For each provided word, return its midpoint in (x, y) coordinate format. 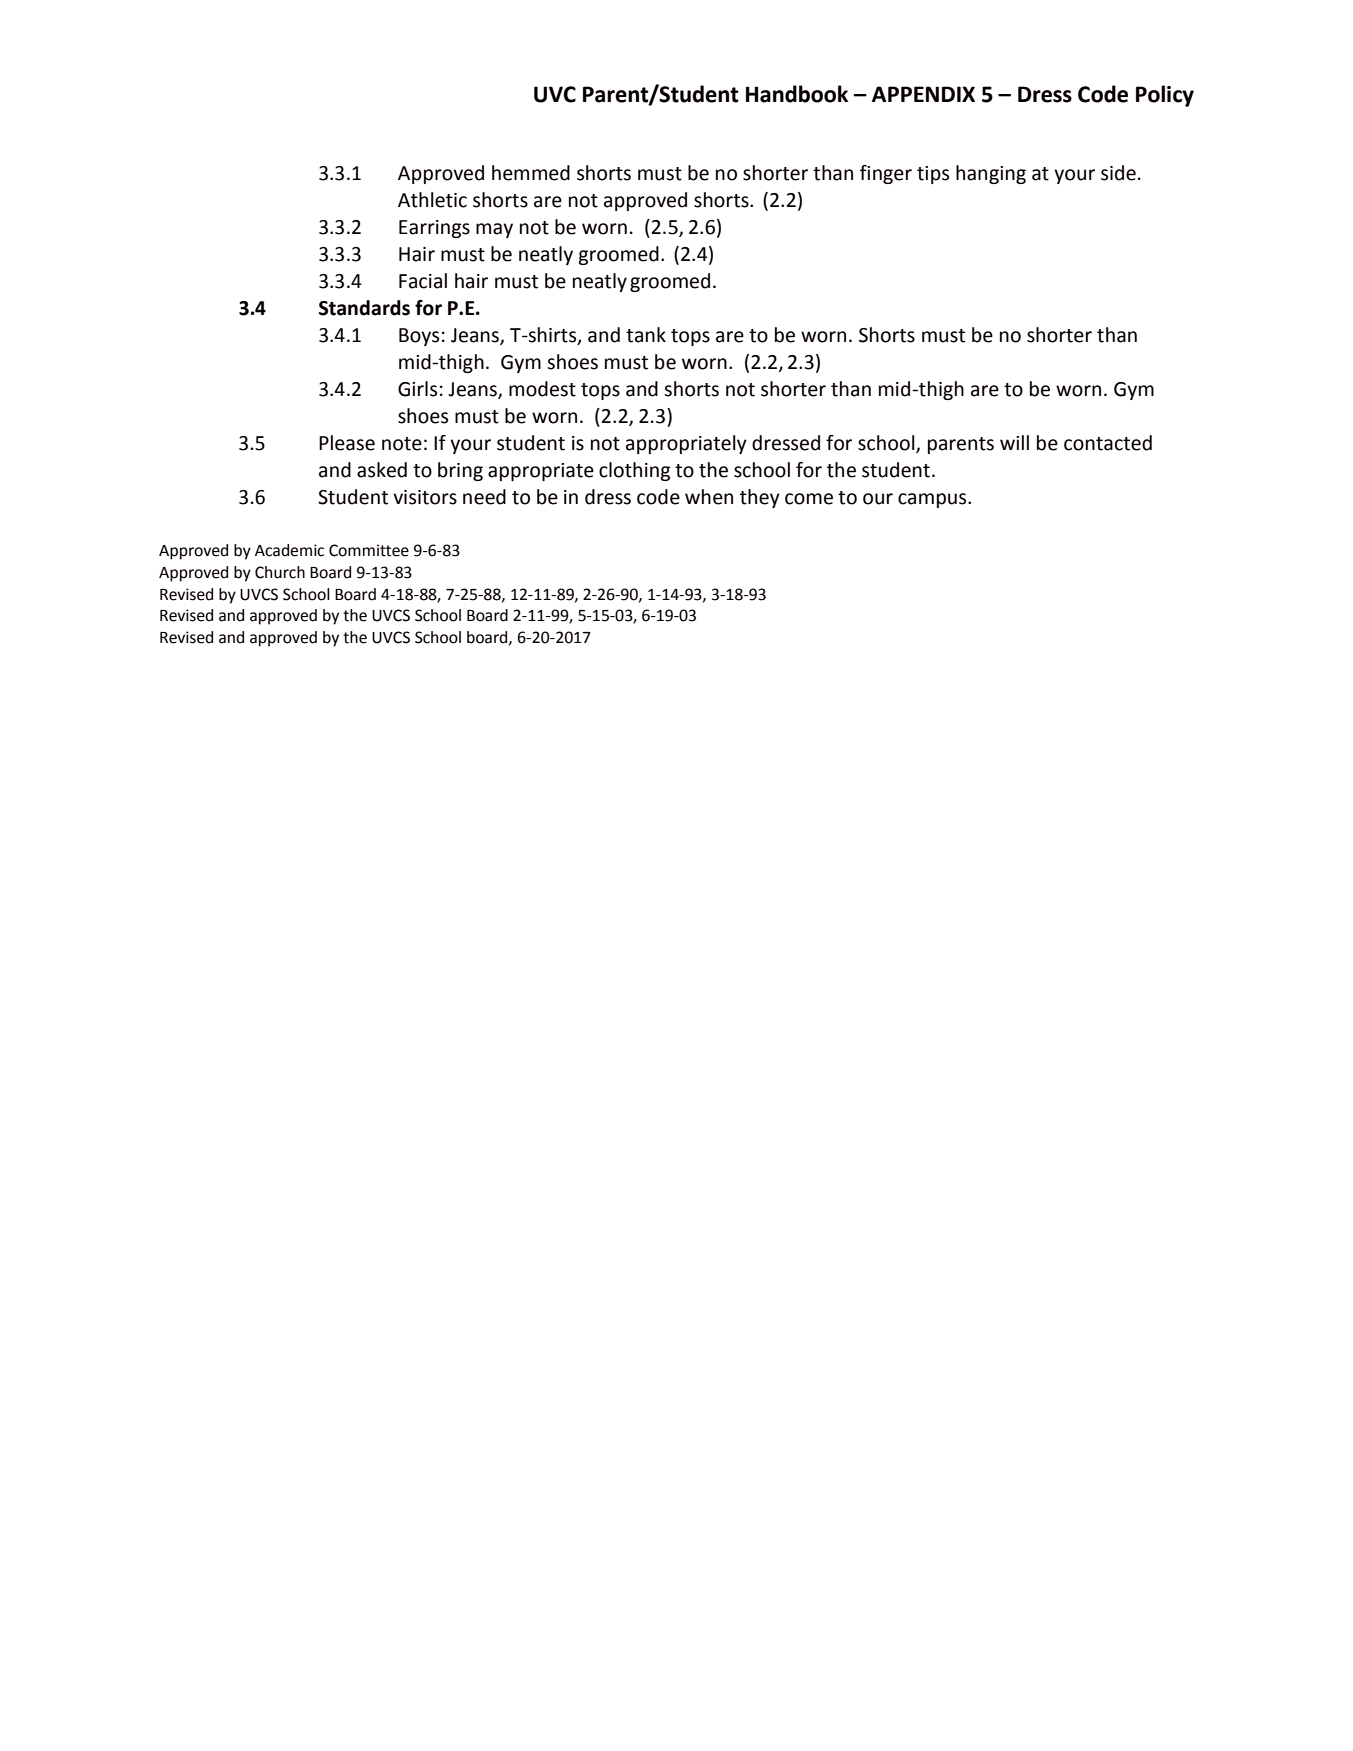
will (1014, 442)
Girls (417, 389)
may (494, 230)
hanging (991, 174)
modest (542, 389)
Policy (1165, 96)
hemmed (531, 173)
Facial (423, 281)
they (760, 498)
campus (933, 500)
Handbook (797, 94)
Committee (369, 550)
